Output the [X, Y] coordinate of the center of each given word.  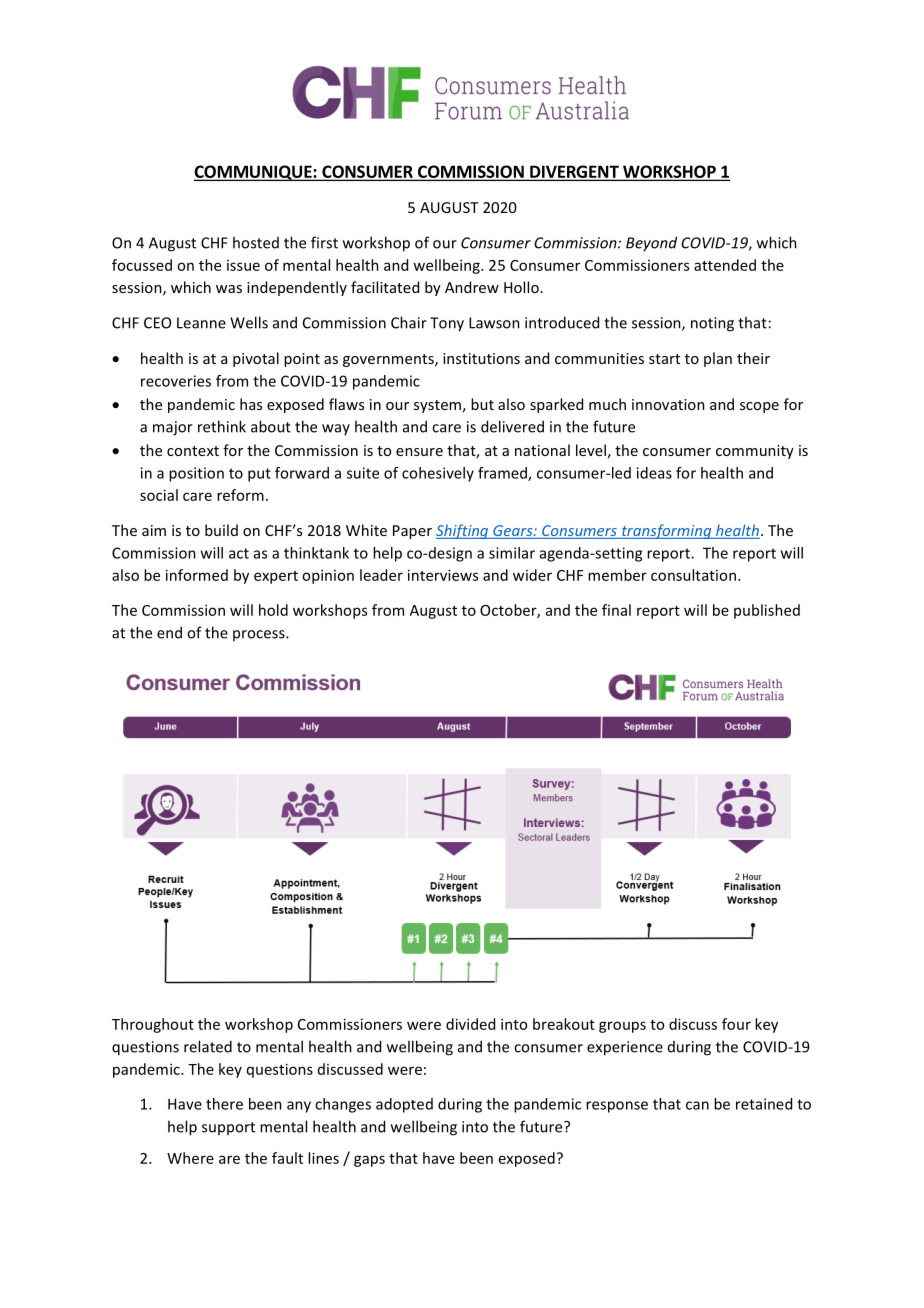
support [228, 1128]
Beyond [651, 244]
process [260, 635]
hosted [256, 242]
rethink [222, 426]
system [437, 406]
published [767, 611]
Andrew [472, 287]
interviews [443, 575]
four [736, 1024]
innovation [668, 404]
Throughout [153, 1025]
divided [470, 1024]
